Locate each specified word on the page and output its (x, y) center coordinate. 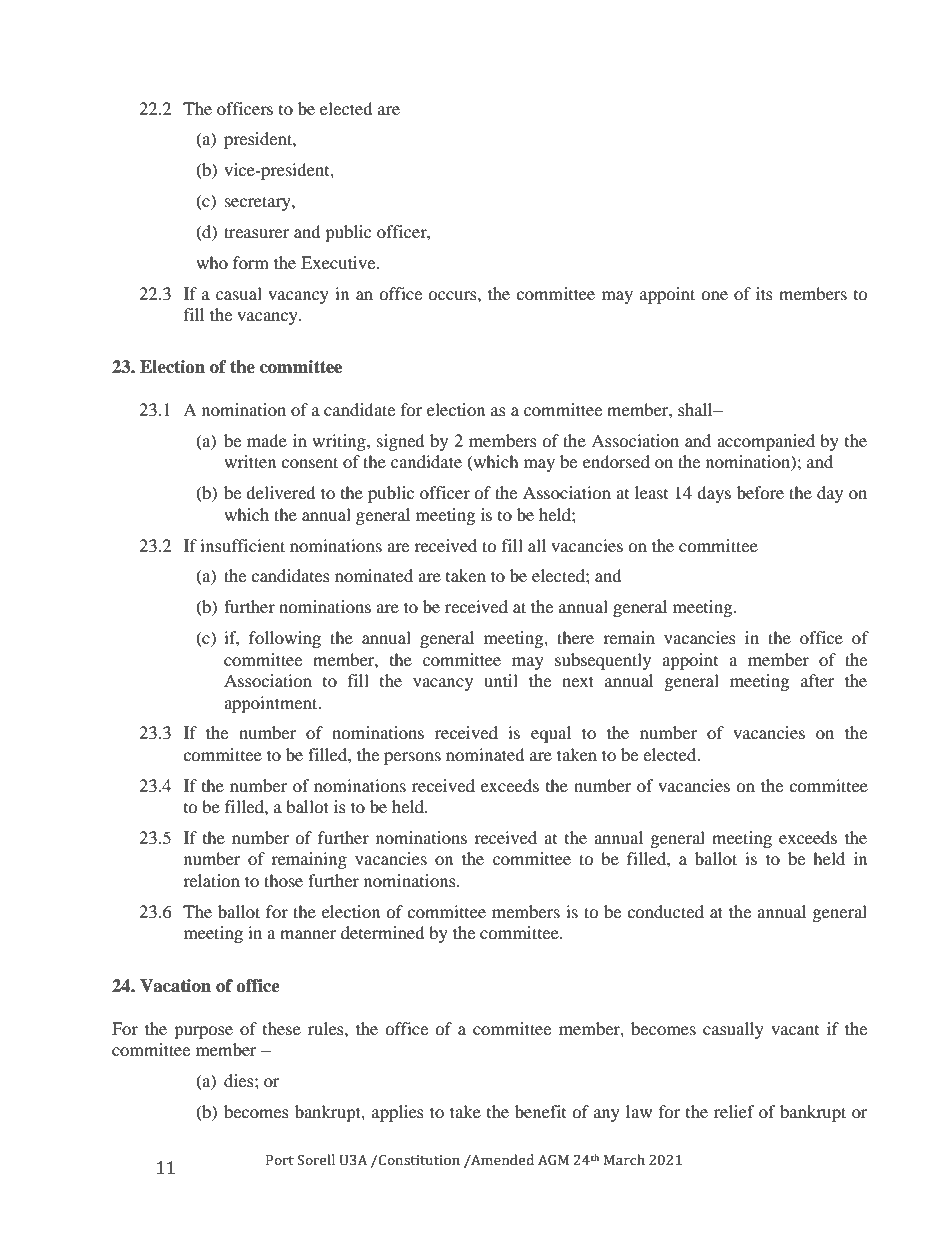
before (760, 492)
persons (412, 758)
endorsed (616, 461)
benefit (540, 1111)
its (764, 293)
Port (280, 1160)
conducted (665, 911)
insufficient (242, 545)
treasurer (256, 232)
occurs (453, 295)
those (283, 880)
